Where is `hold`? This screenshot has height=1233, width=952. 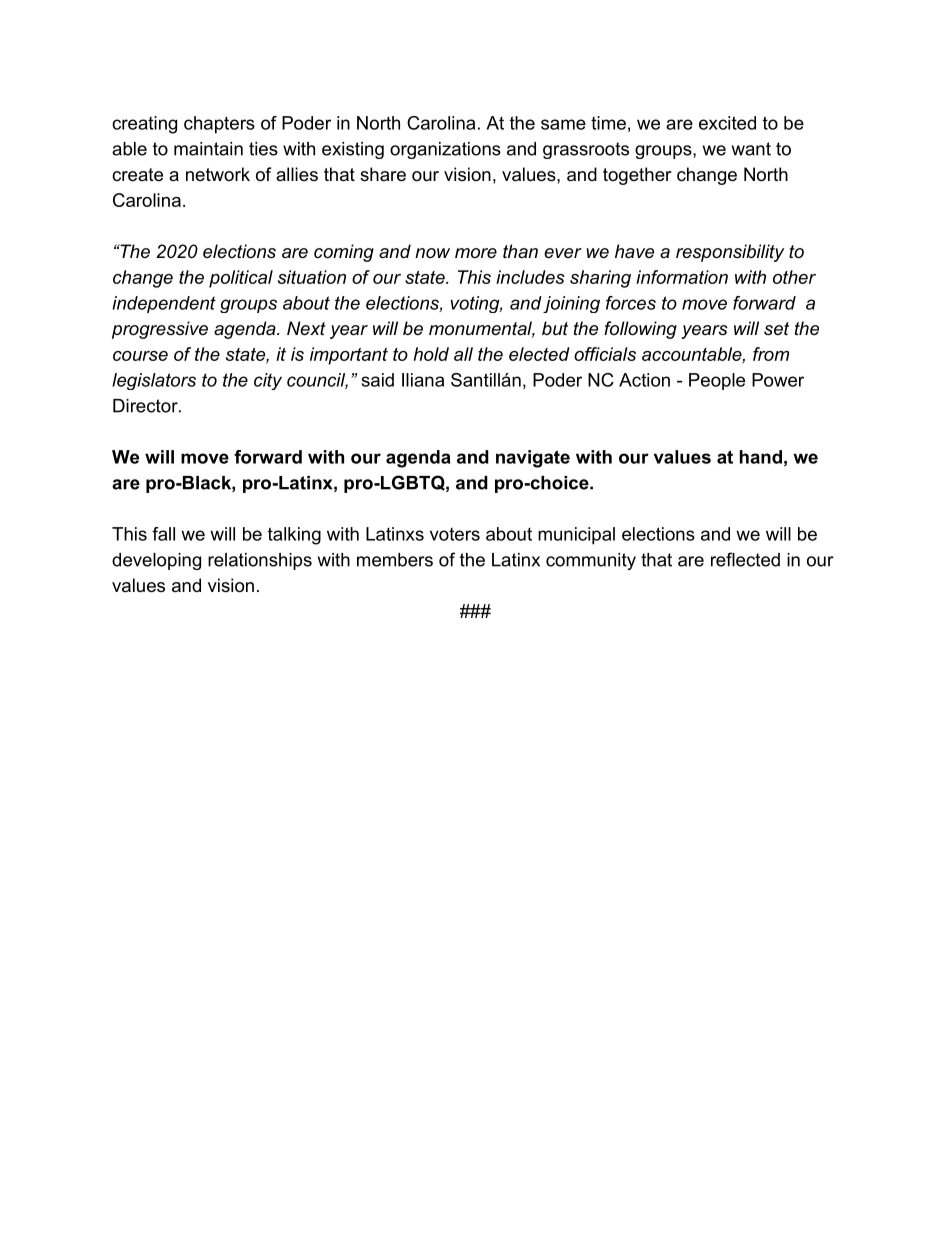
hold is located at coordinates (431, 354).
